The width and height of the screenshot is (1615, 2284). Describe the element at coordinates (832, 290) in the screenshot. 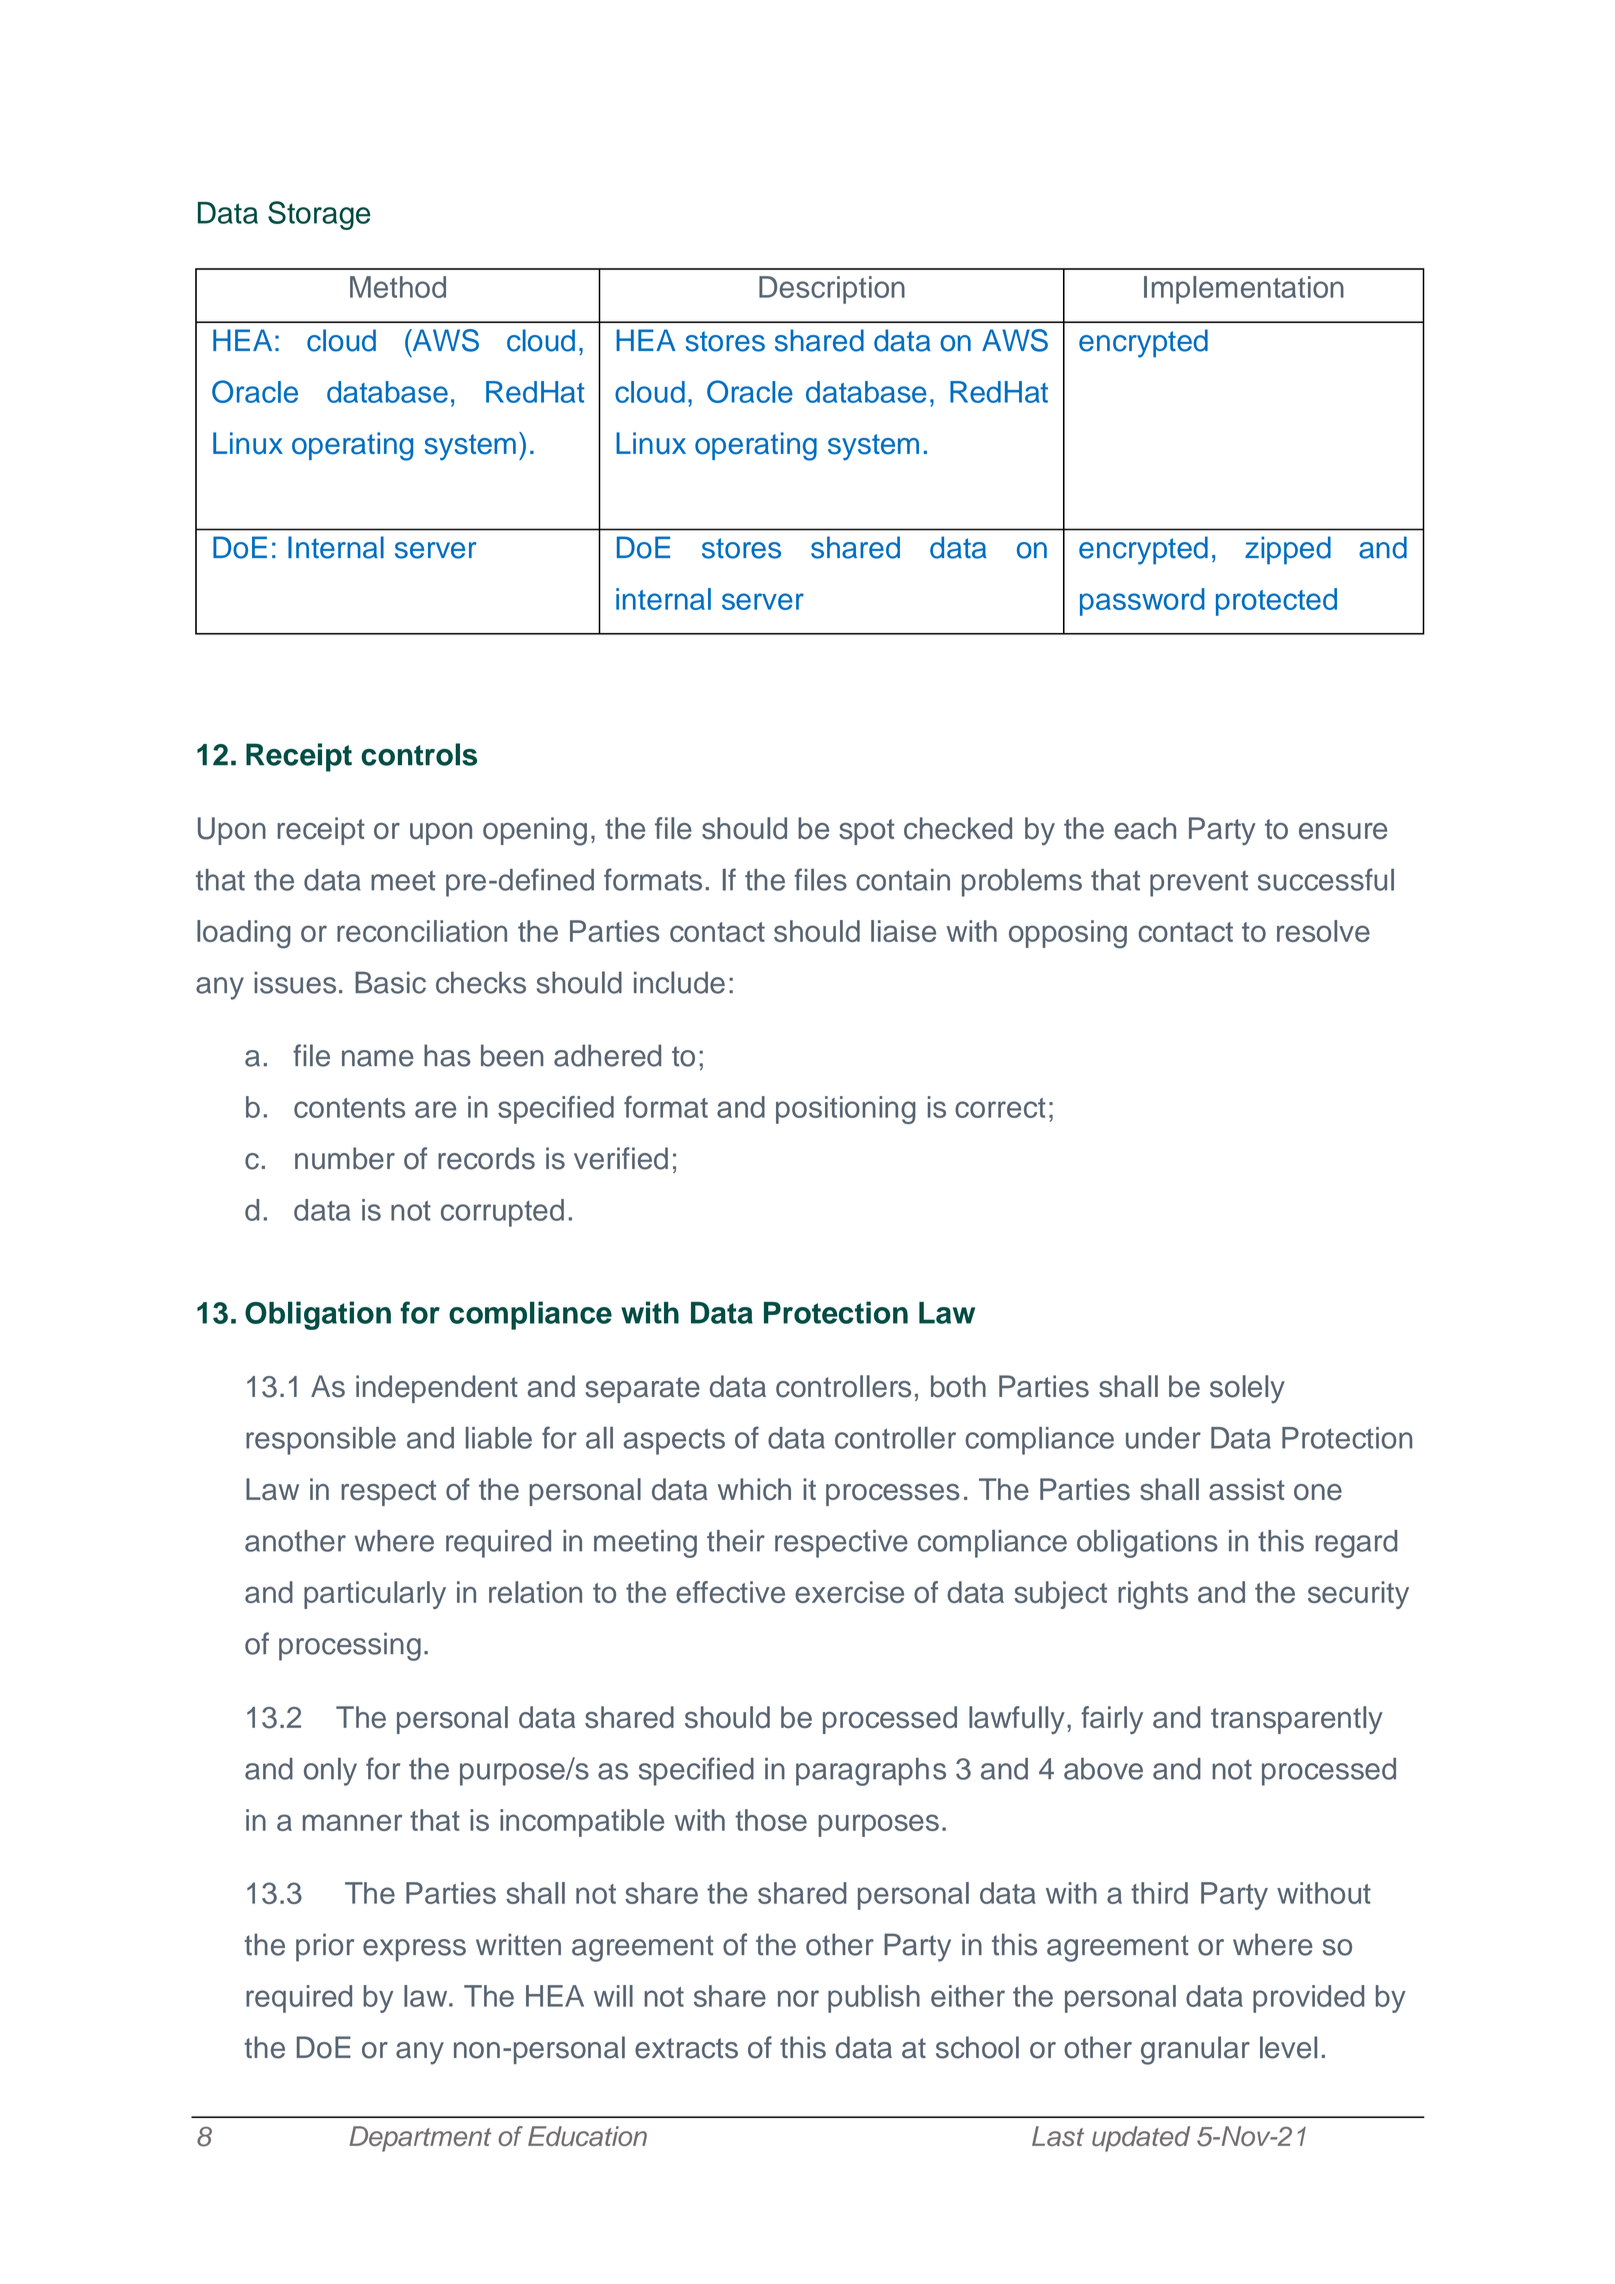

I see `Description` at that location.
